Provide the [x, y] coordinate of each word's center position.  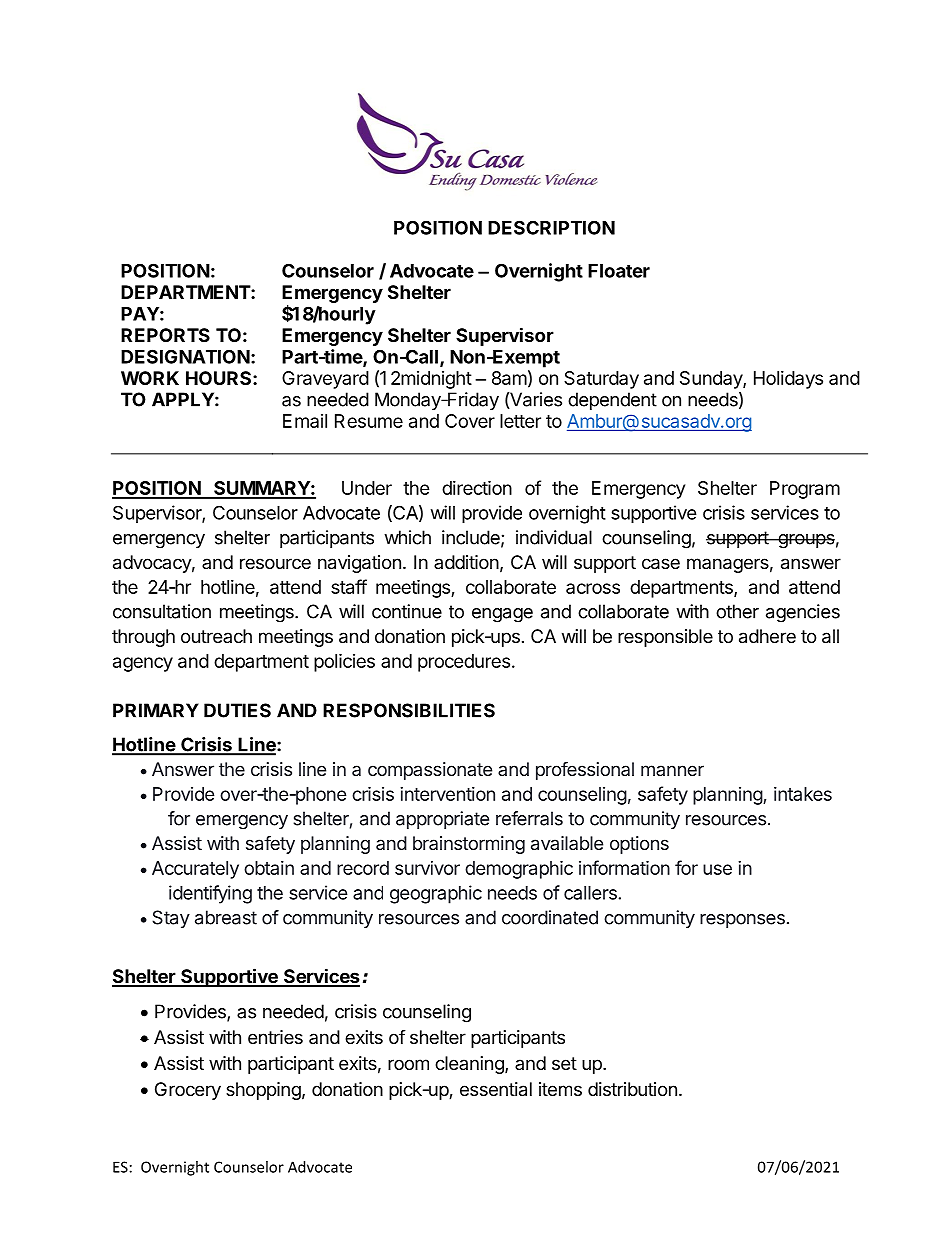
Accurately [195, 870]
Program [805, 490]
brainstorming [469, 845]
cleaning [470, 1065]
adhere [767, 636]
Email [305, 421]
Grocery [188, 1091]
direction [477, 487]
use [717, 869]
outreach [216, 636]
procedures [464, 663]
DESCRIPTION [551, 227]
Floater [619, 271]
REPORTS [165, 335]
